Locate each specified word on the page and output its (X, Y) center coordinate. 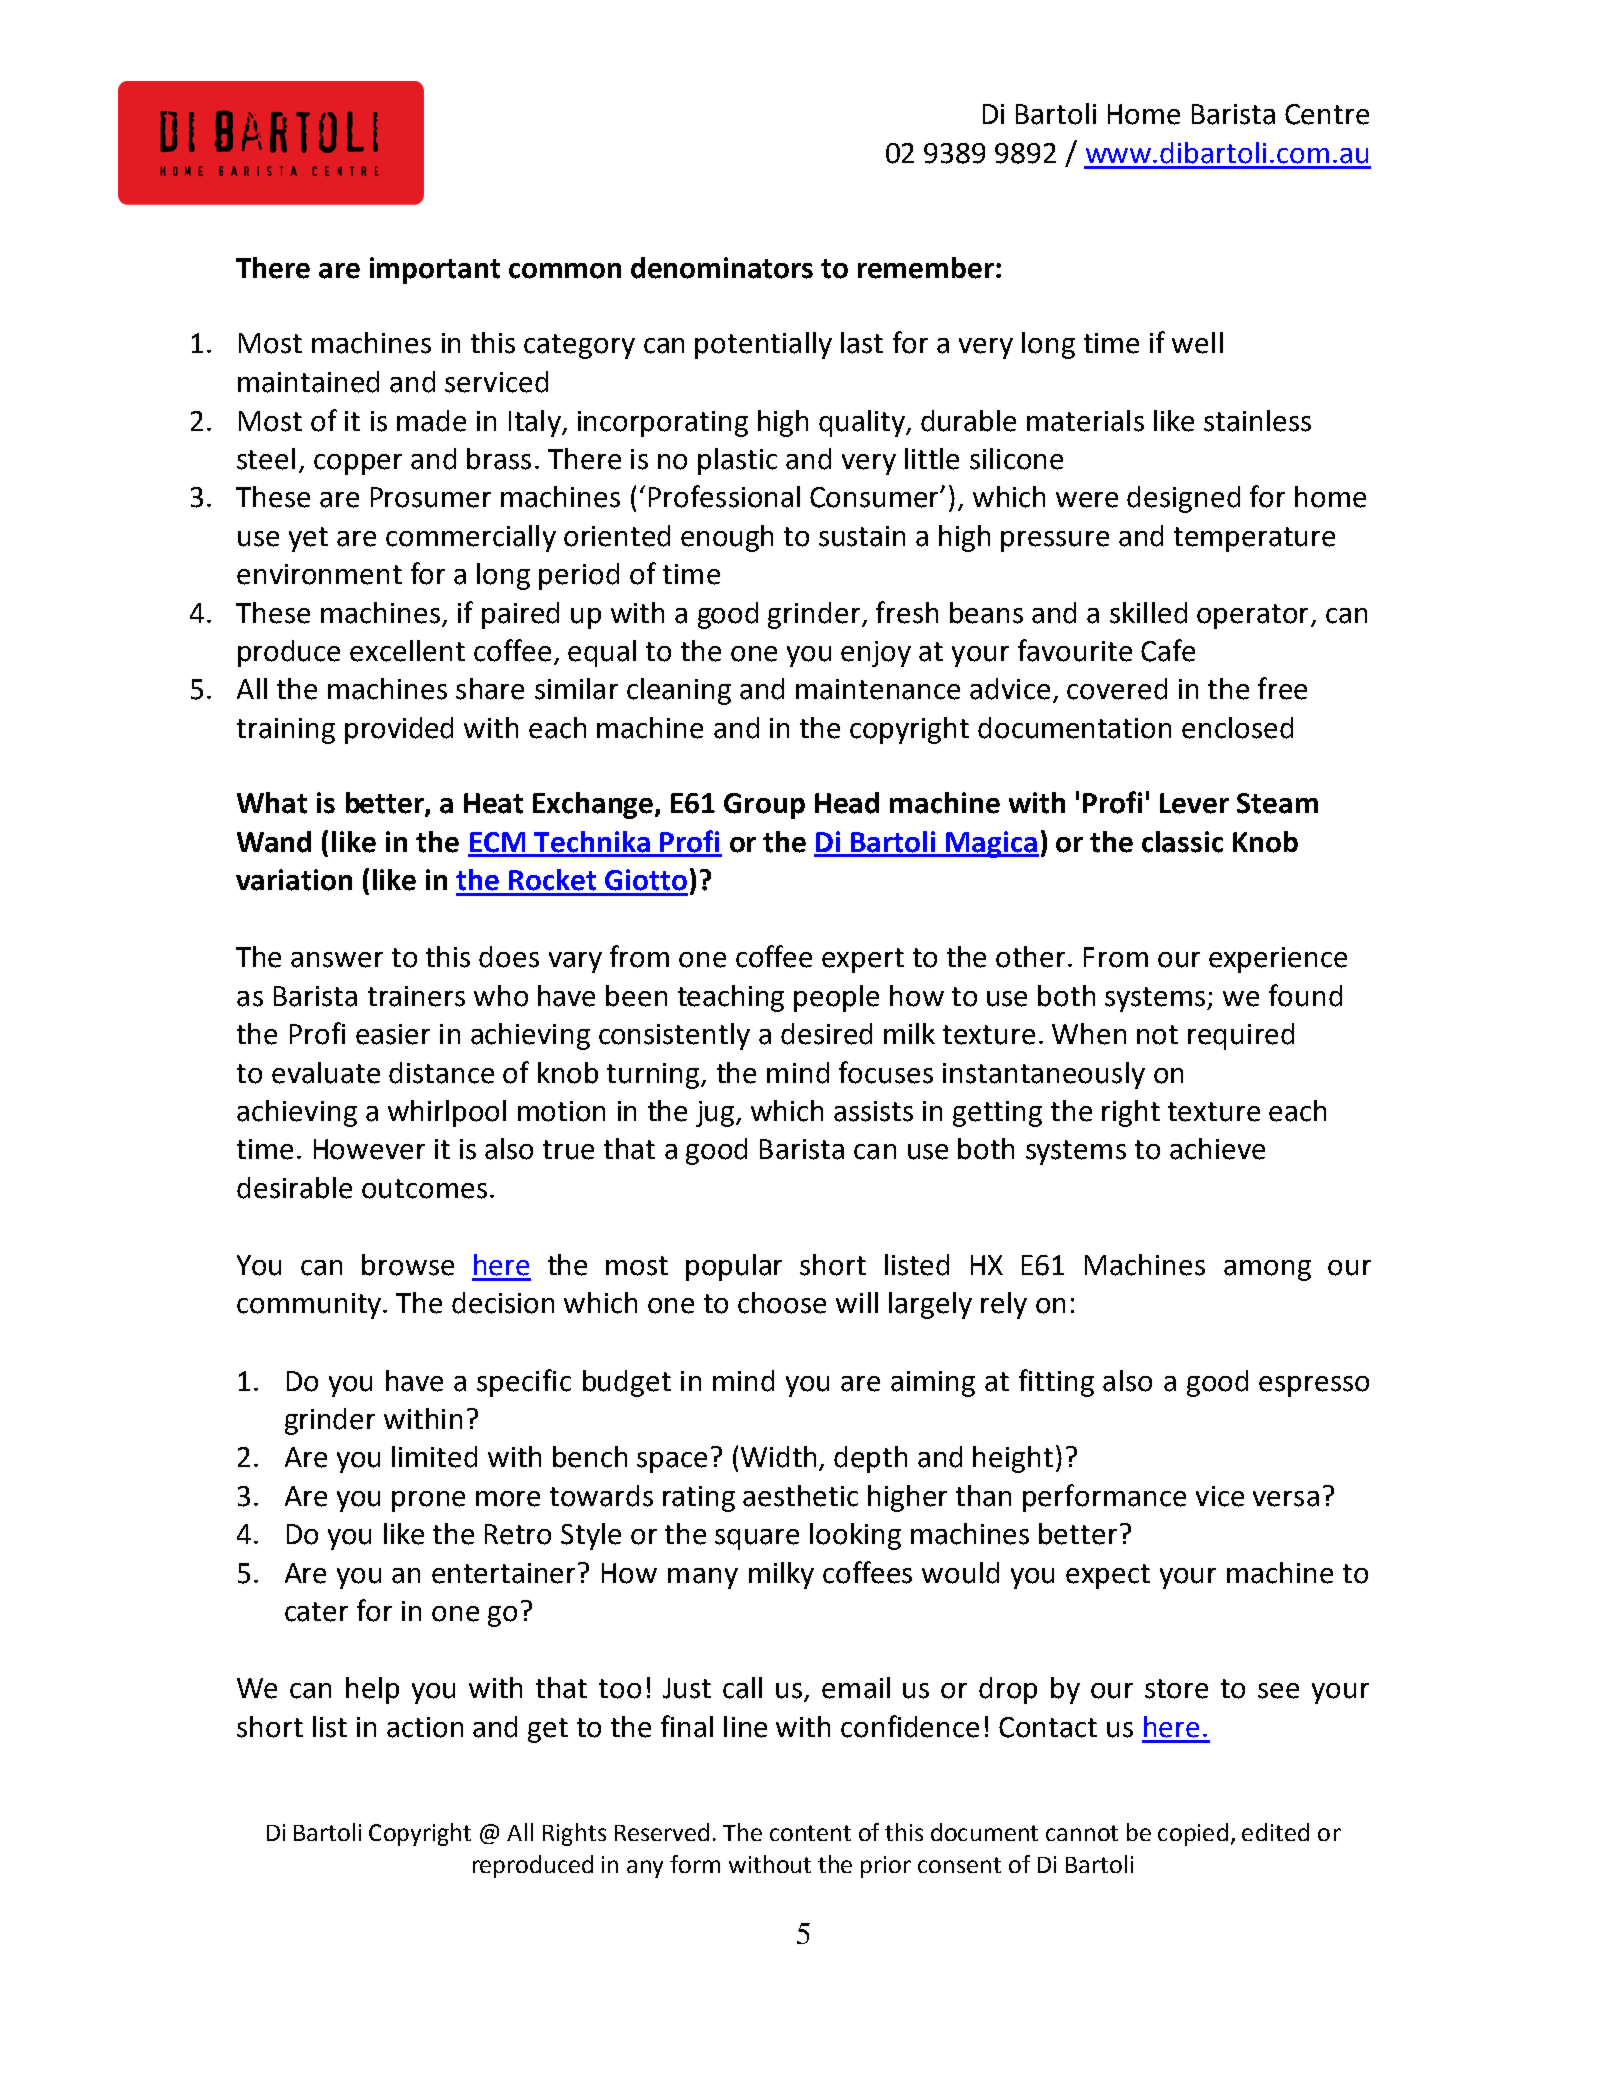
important (435, 270)
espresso (1314, 1386)
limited (434, 1457)
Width (780, 1458)
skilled (1148, 613)
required (1241, 1036)
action (425, 1727)
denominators (722, 268)
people (836, 998)
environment (319, 574)
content (810, 1833)
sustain (862, 536)
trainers (416, 996)
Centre (1327, 114)
